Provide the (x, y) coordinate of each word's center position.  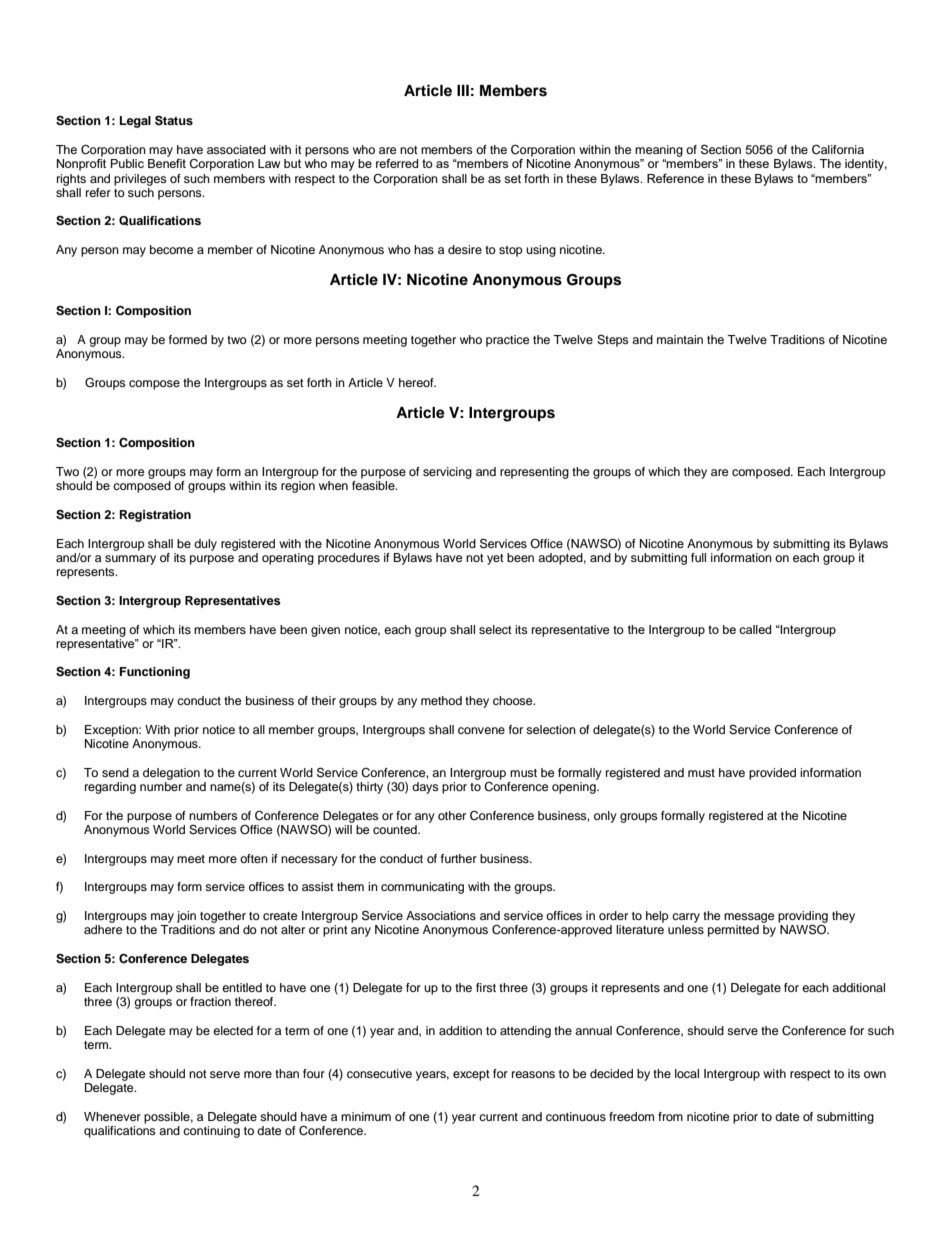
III (463, 90)
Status (174, 120)
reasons (533, 1074)
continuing (211, 1132)
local (687, 1073)
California (838, 150)
